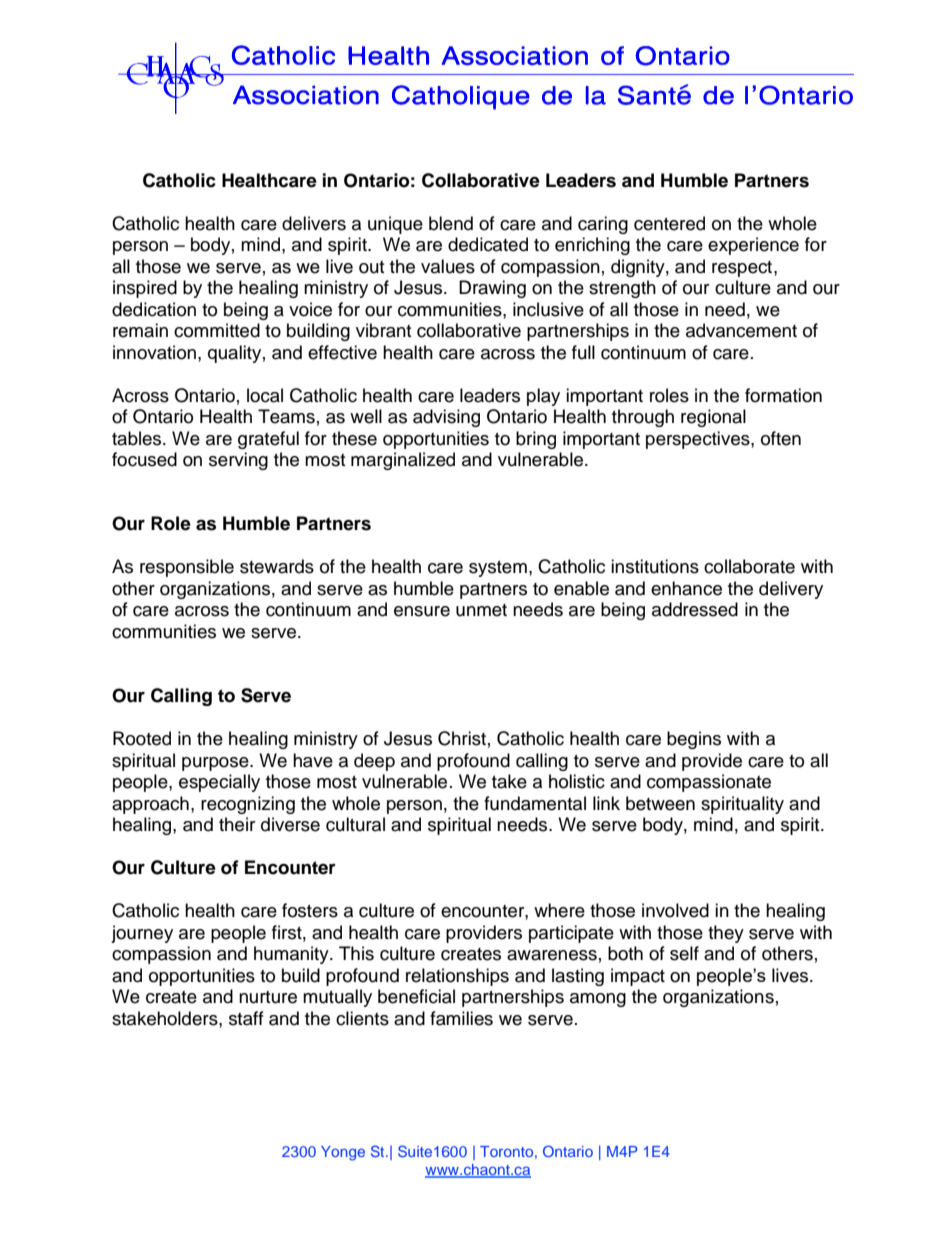 Image resolution: width=952 pixels, height=1233 pixels. Describe the element at coordinates (743, 269) in the screenshot. I see `respect` at that location.
